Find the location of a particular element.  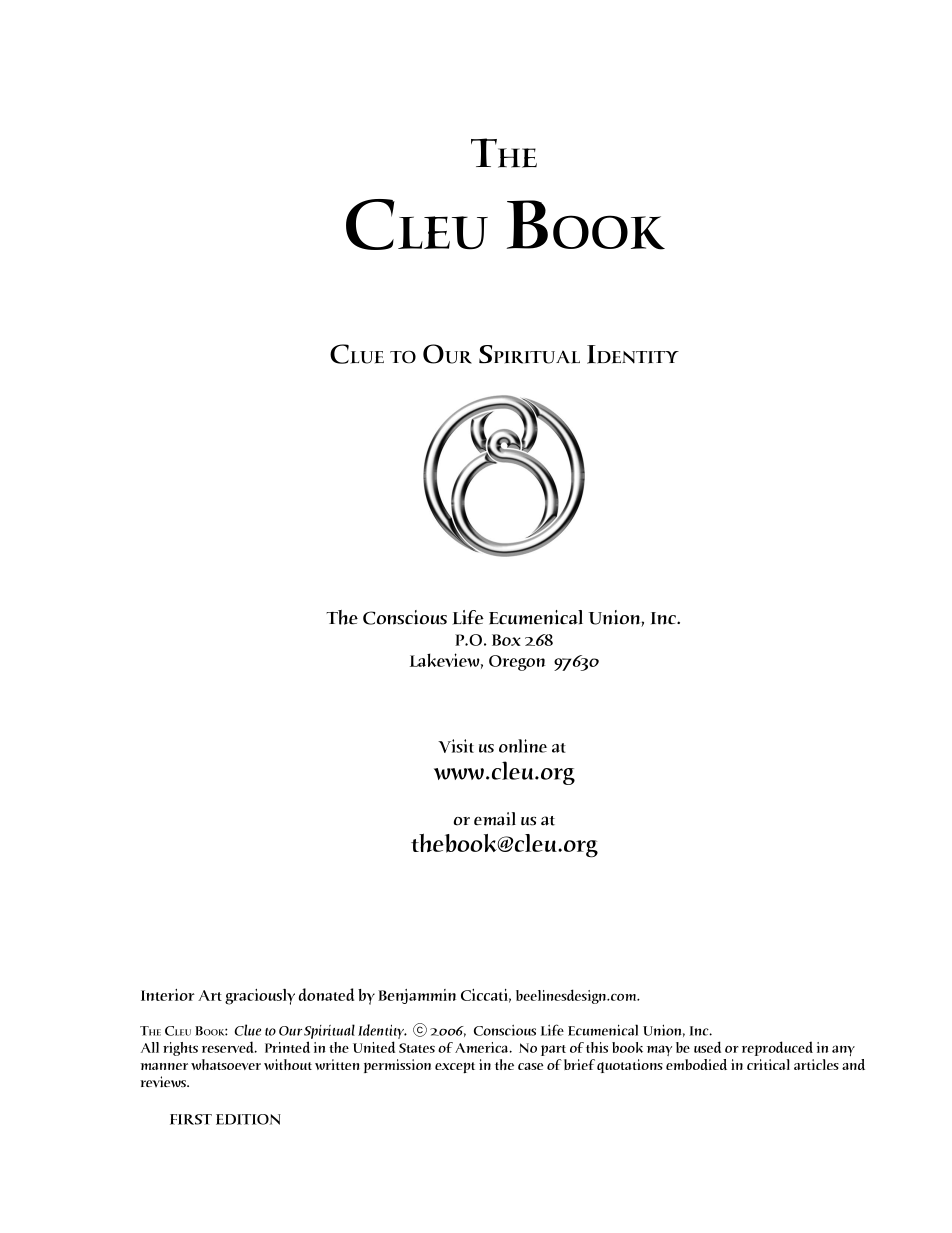

used is located at coordinates (707, 1047).
